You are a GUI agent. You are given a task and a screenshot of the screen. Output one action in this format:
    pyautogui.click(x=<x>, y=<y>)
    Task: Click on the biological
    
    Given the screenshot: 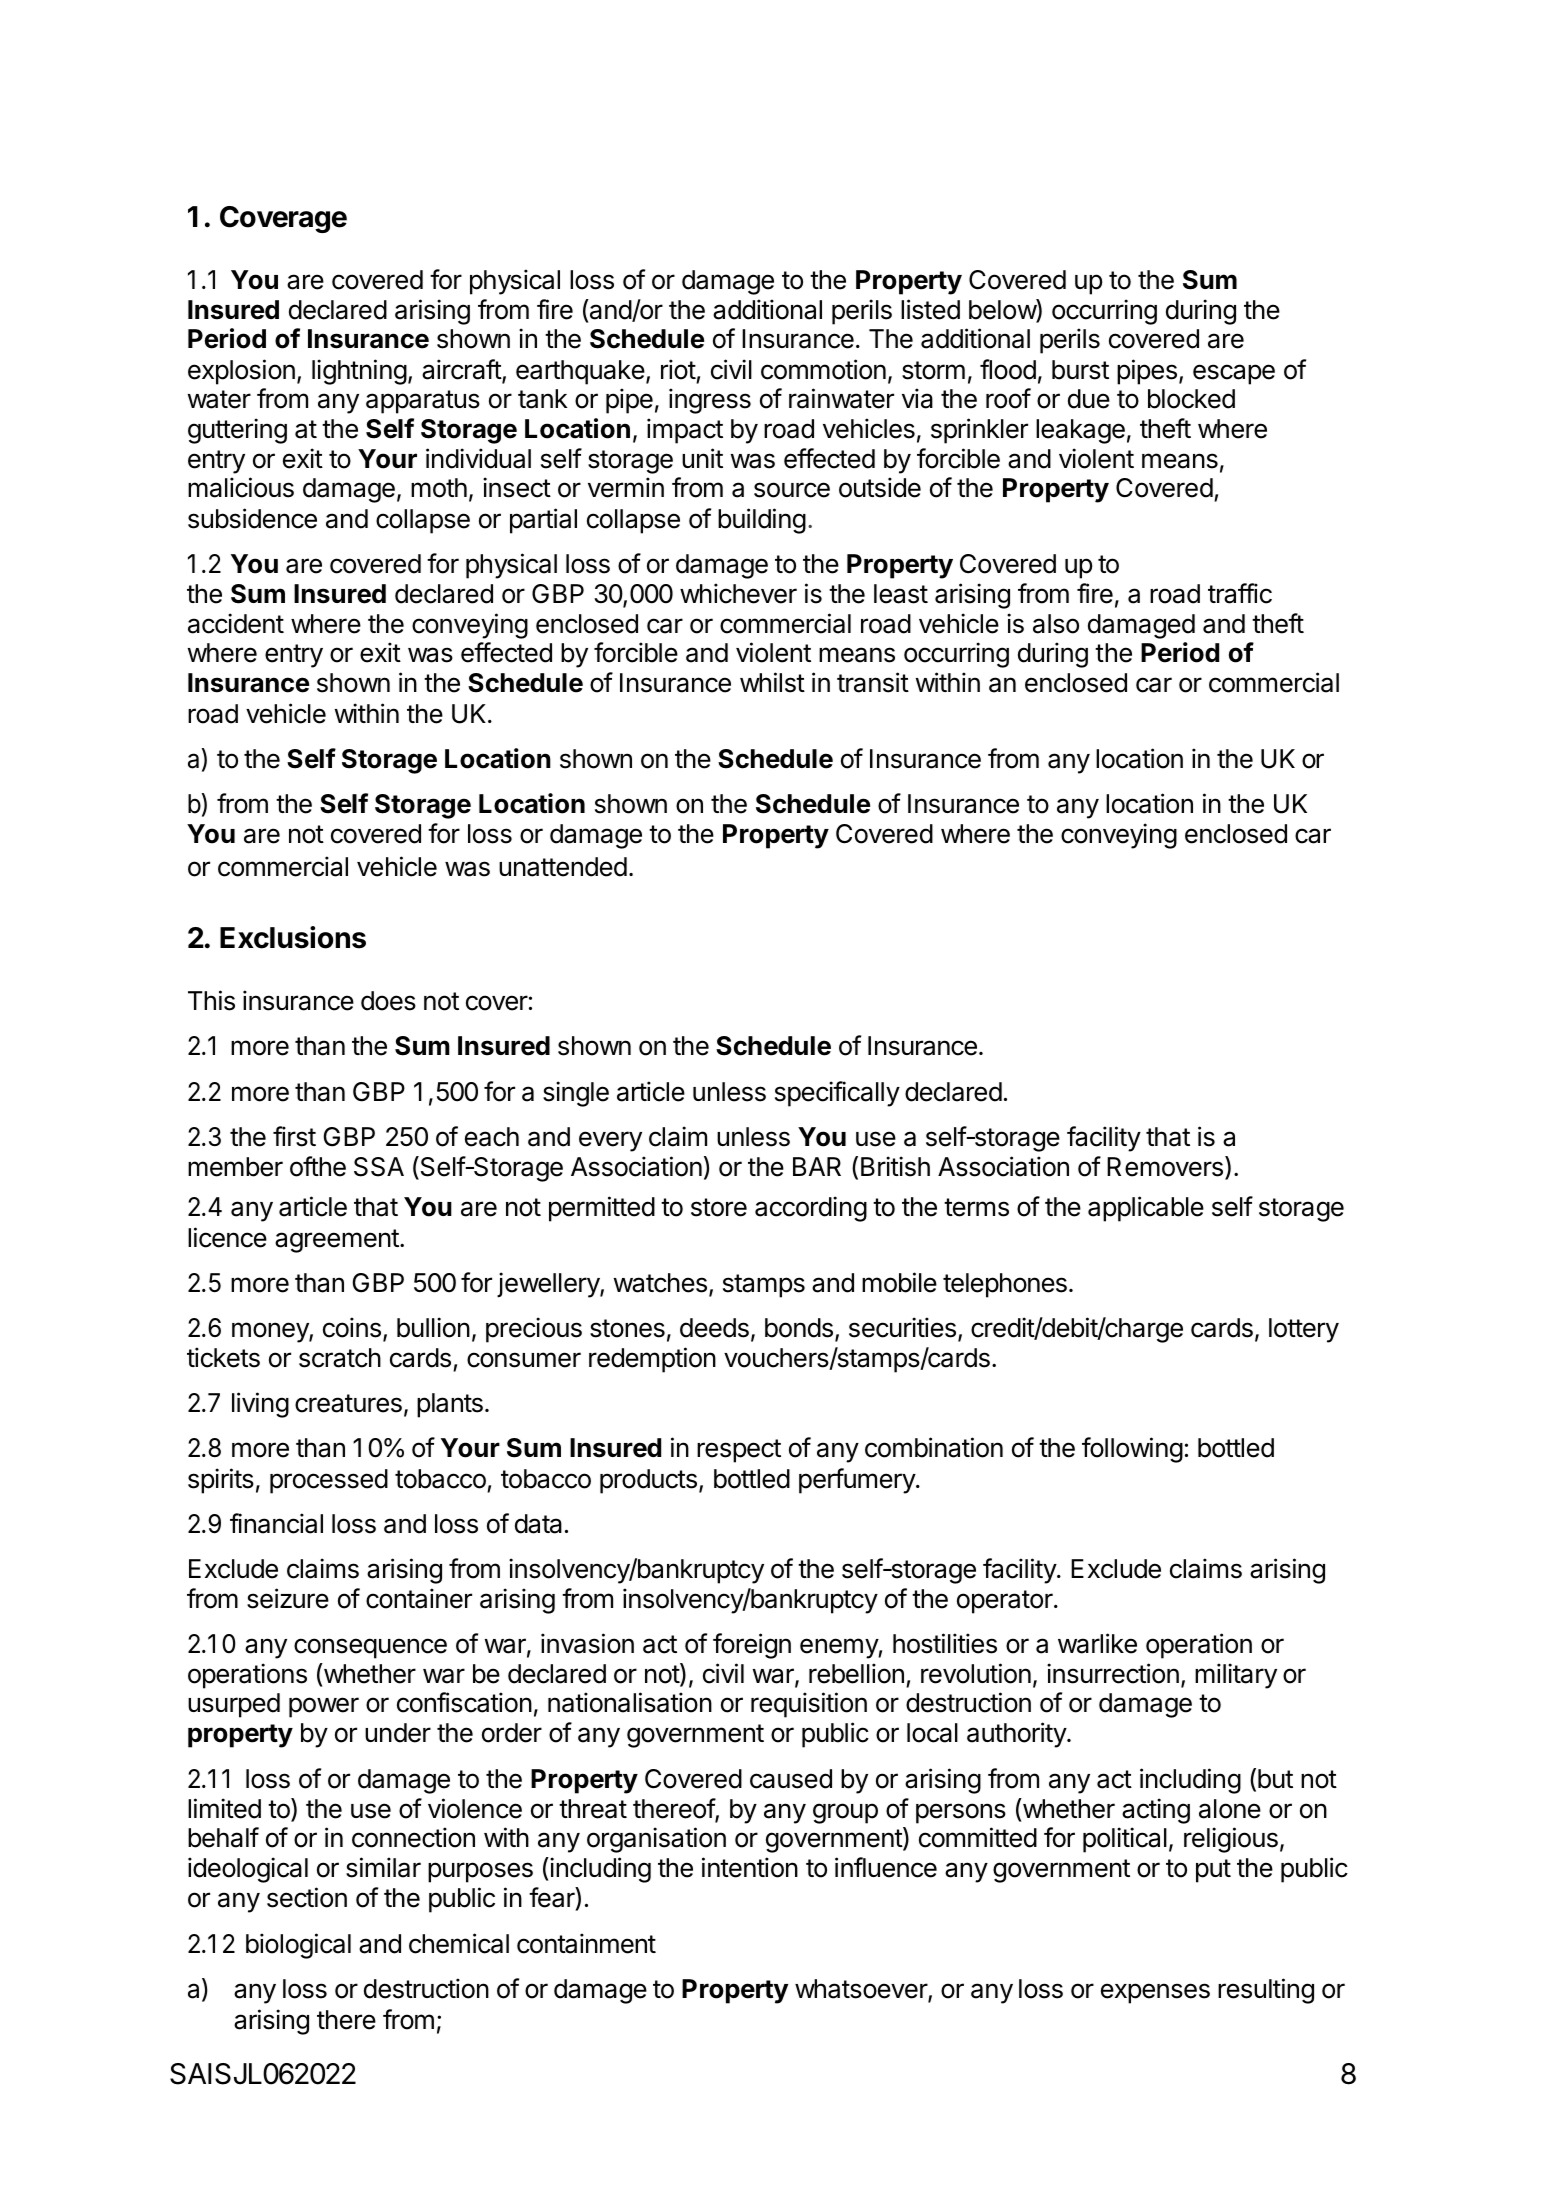 What is the action you would take?
    pyautogui.click(x=298, y=1946)
